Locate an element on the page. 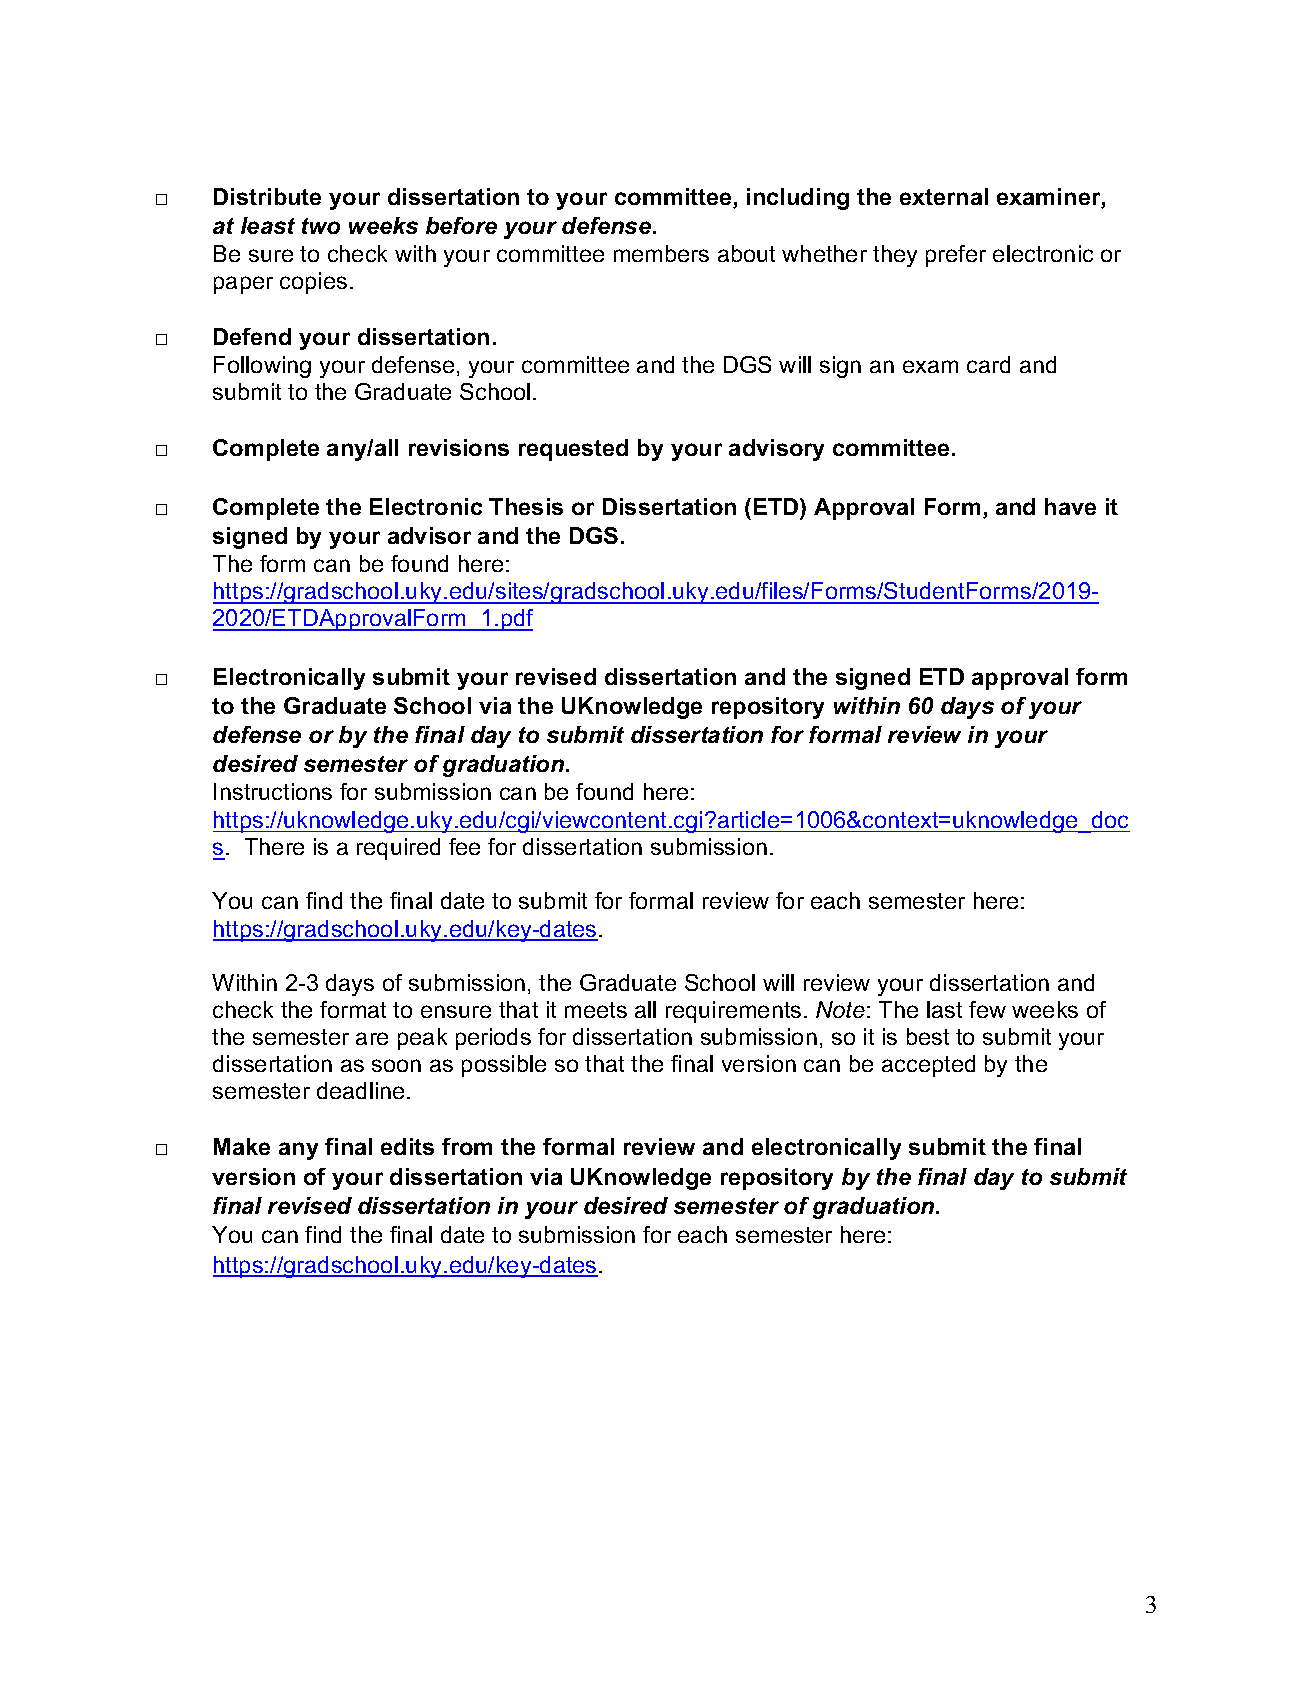 The width and height of the image is (1315, 1702). deadline is located at coordinates (360, 1090).
